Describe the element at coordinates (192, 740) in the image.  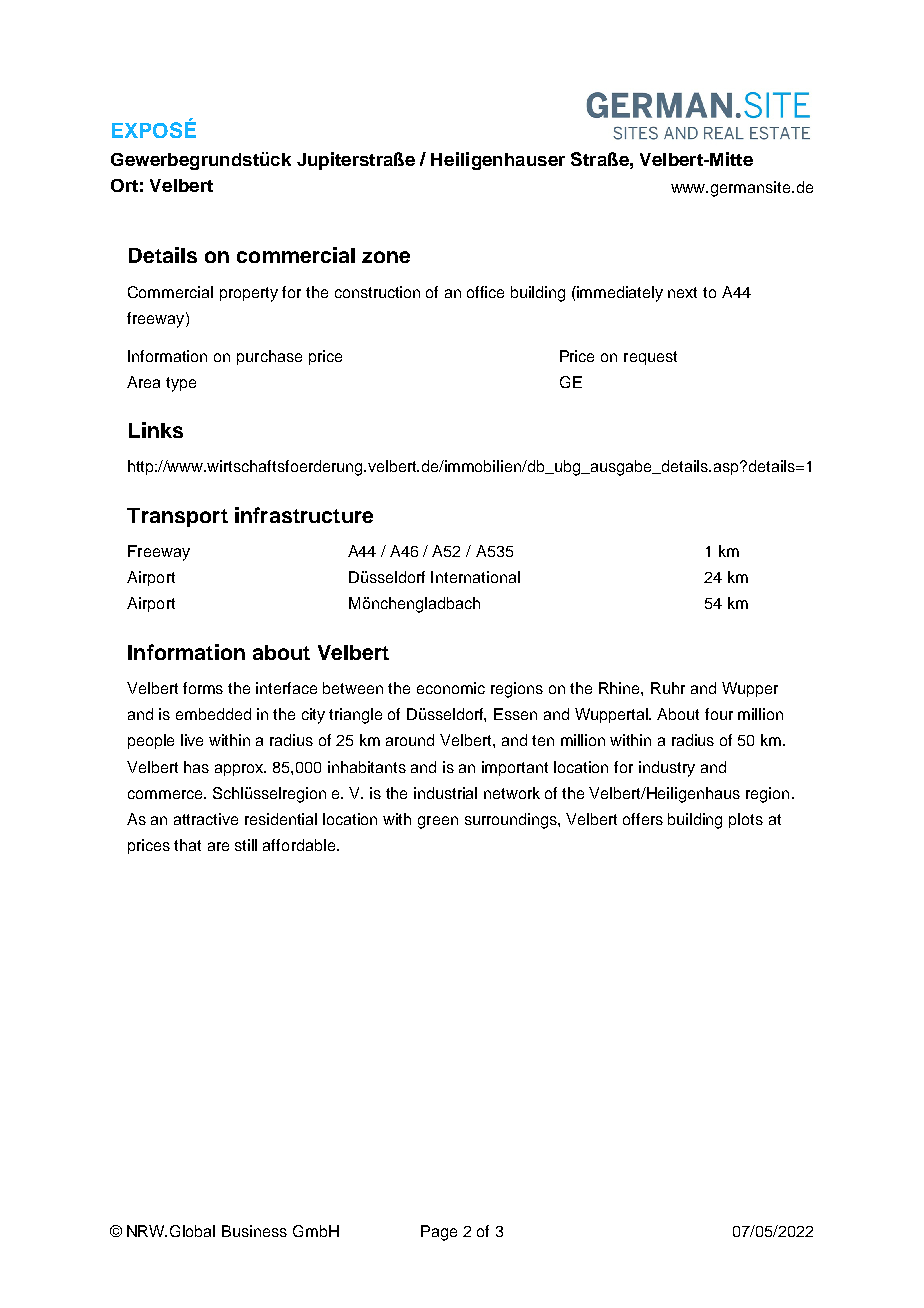
I see `live` at that location.
